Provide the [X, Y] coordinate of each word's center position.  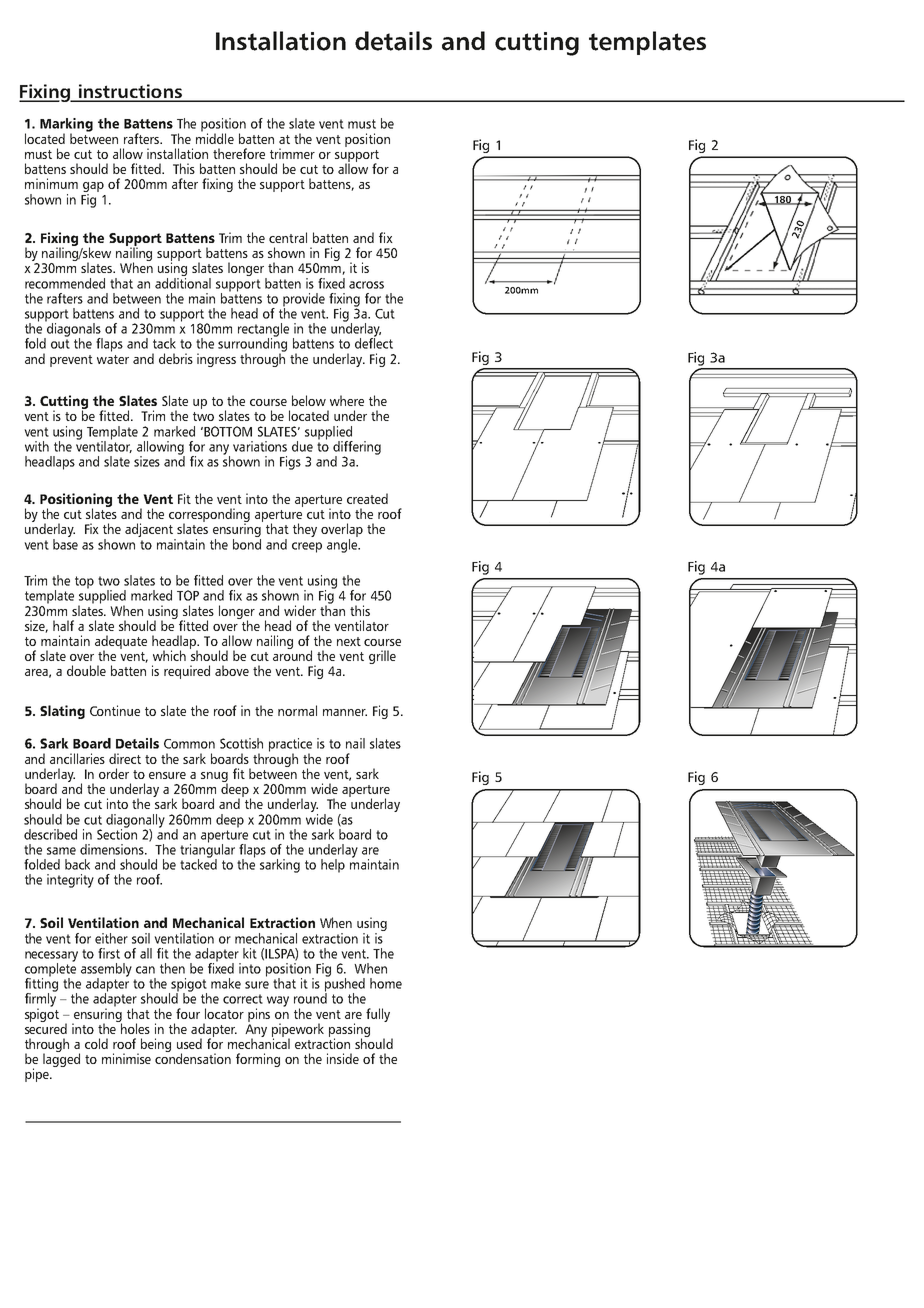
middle [215, 137]
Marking [66, 126]
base [65, 543]
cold [96, 1043]
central [288, 237]
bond [247, 543]
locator [224, 1013]
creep [307, 547]
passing [349, 1031]
